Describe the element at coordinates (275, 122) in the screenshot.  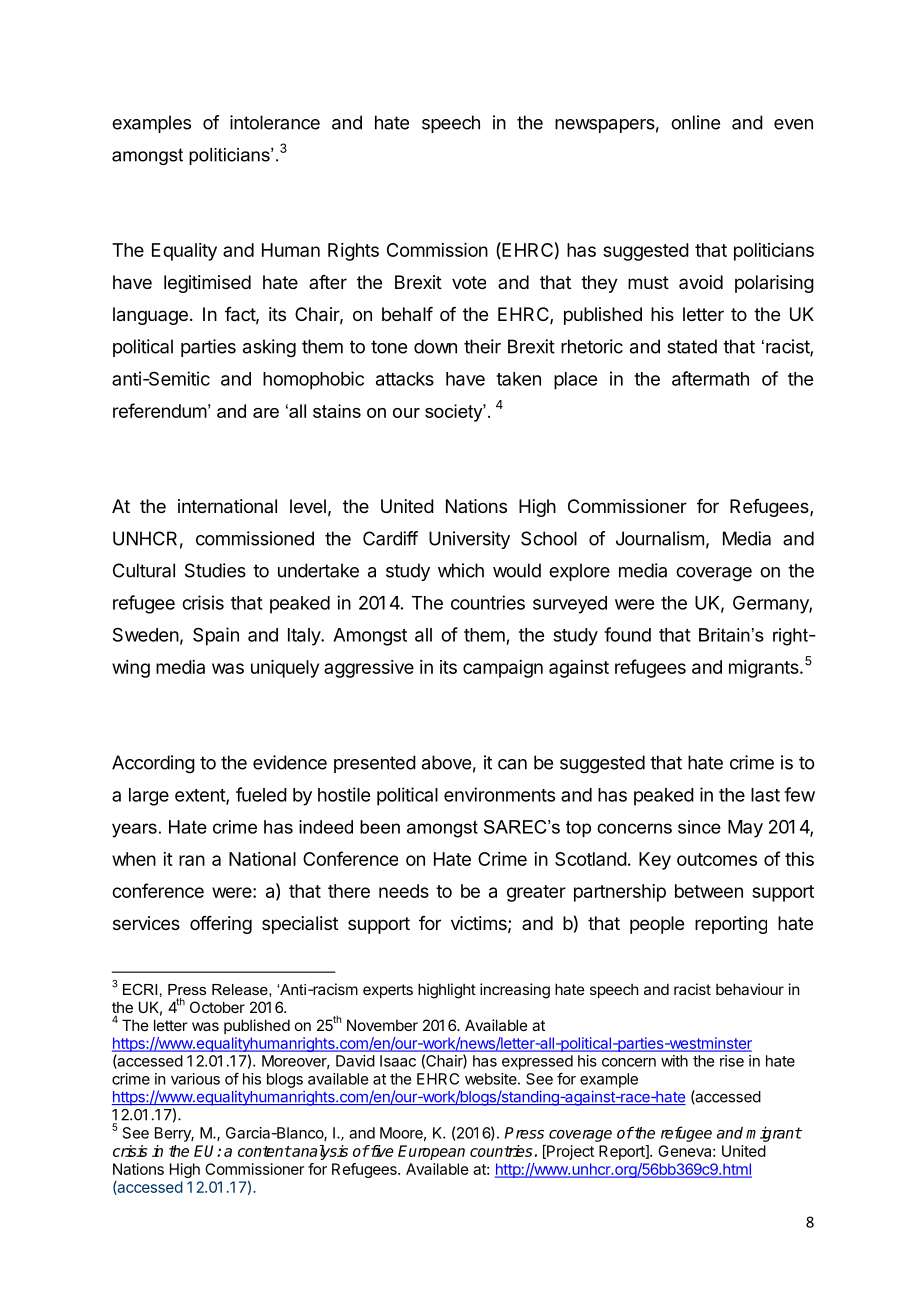
I see `intolerance` at that location.
